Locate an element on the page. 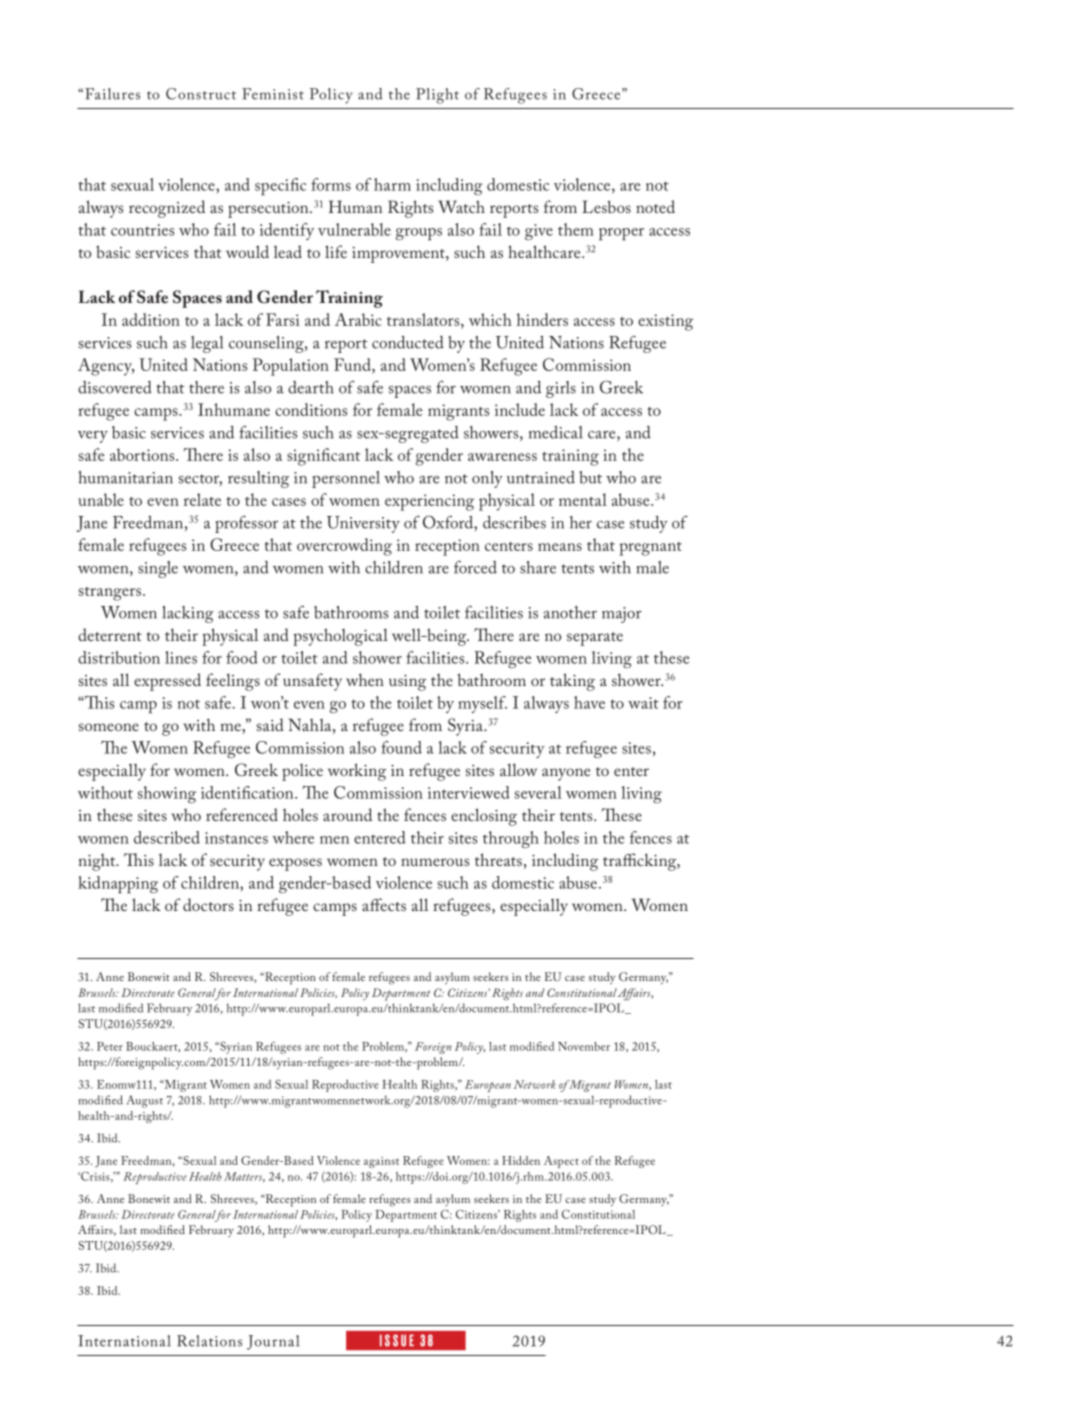 The width and height of the image is (1091, 1403). University is located at coordinates (363, 524).
